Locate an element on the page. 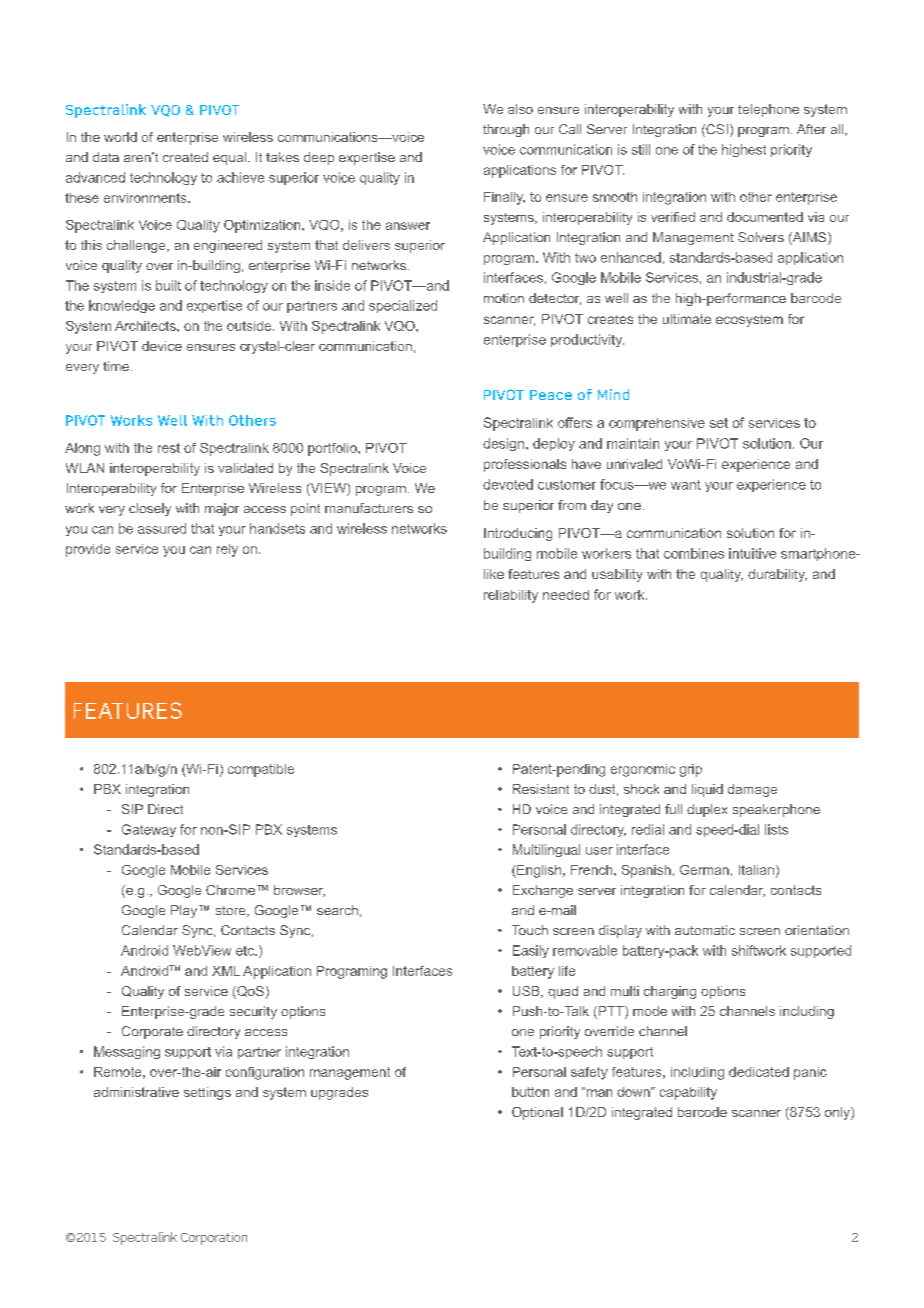 This document has height=1308, width=924. Optional is located at coordinates (537, 1113).
